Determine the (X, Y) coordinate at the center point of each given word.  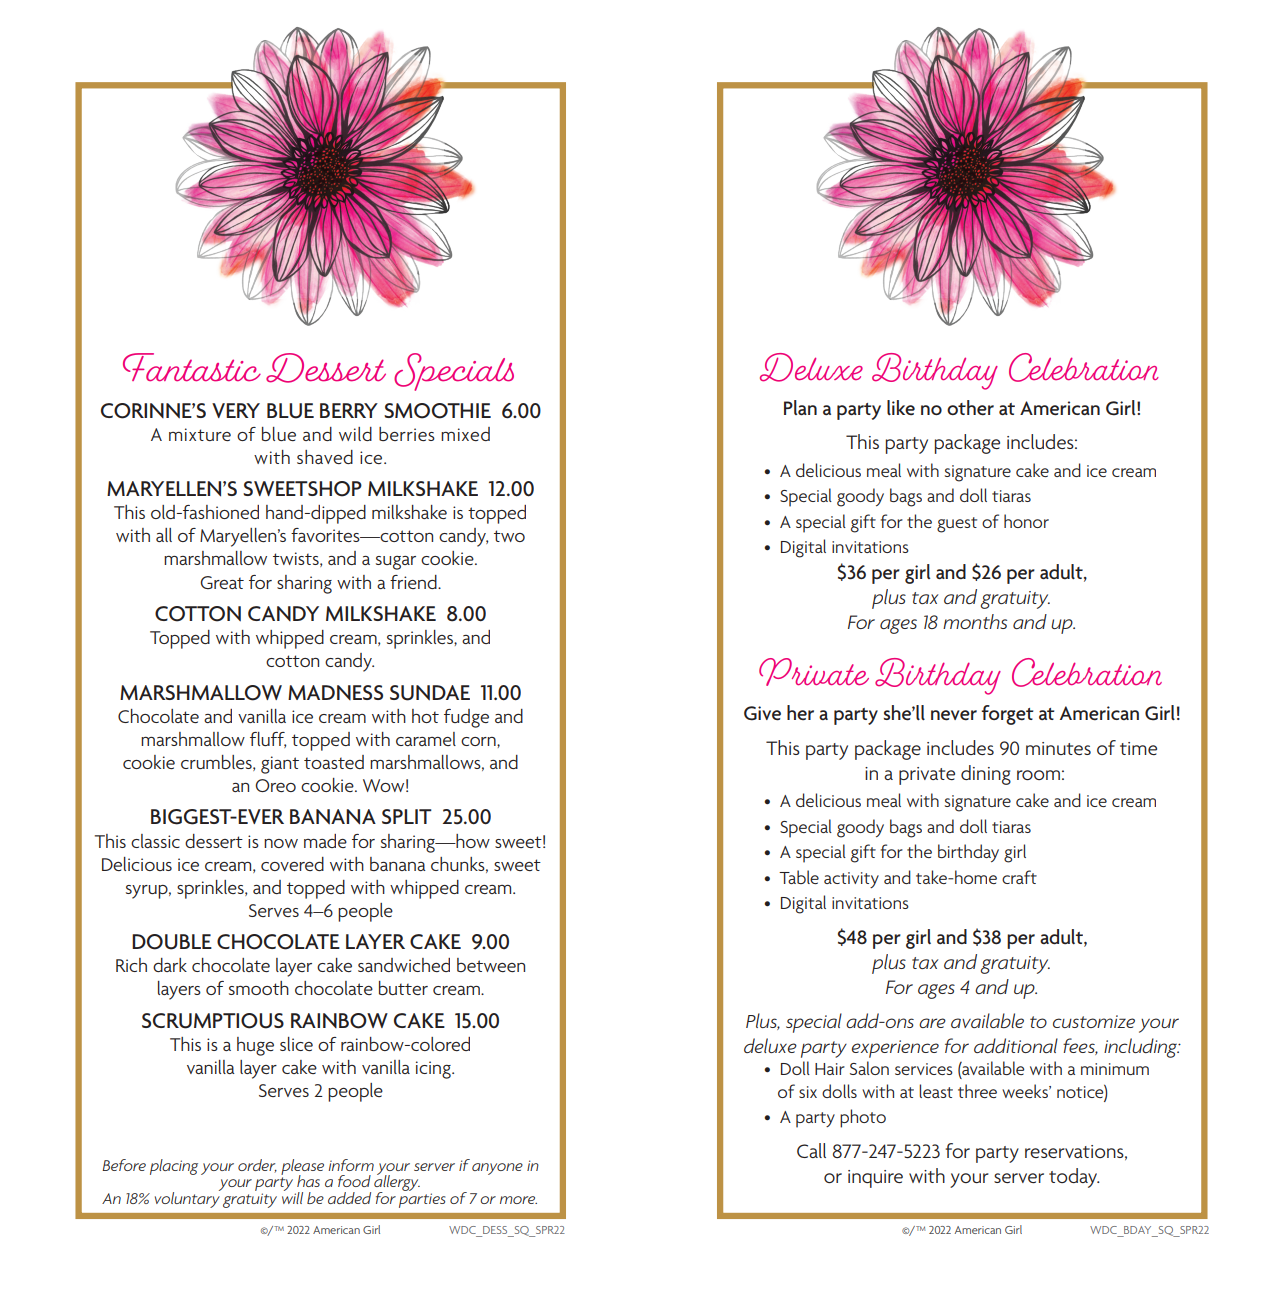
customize (1094, 1021)
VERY (236, 410)
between (491, 965)
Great (222, 582)
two (509, 536)
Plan (800, 407)
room (1038, 775)
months (975, 621)
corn (479, 741)
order (257, 1166)
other (970, 408)
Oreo (275, 785)
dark (170, 965)
